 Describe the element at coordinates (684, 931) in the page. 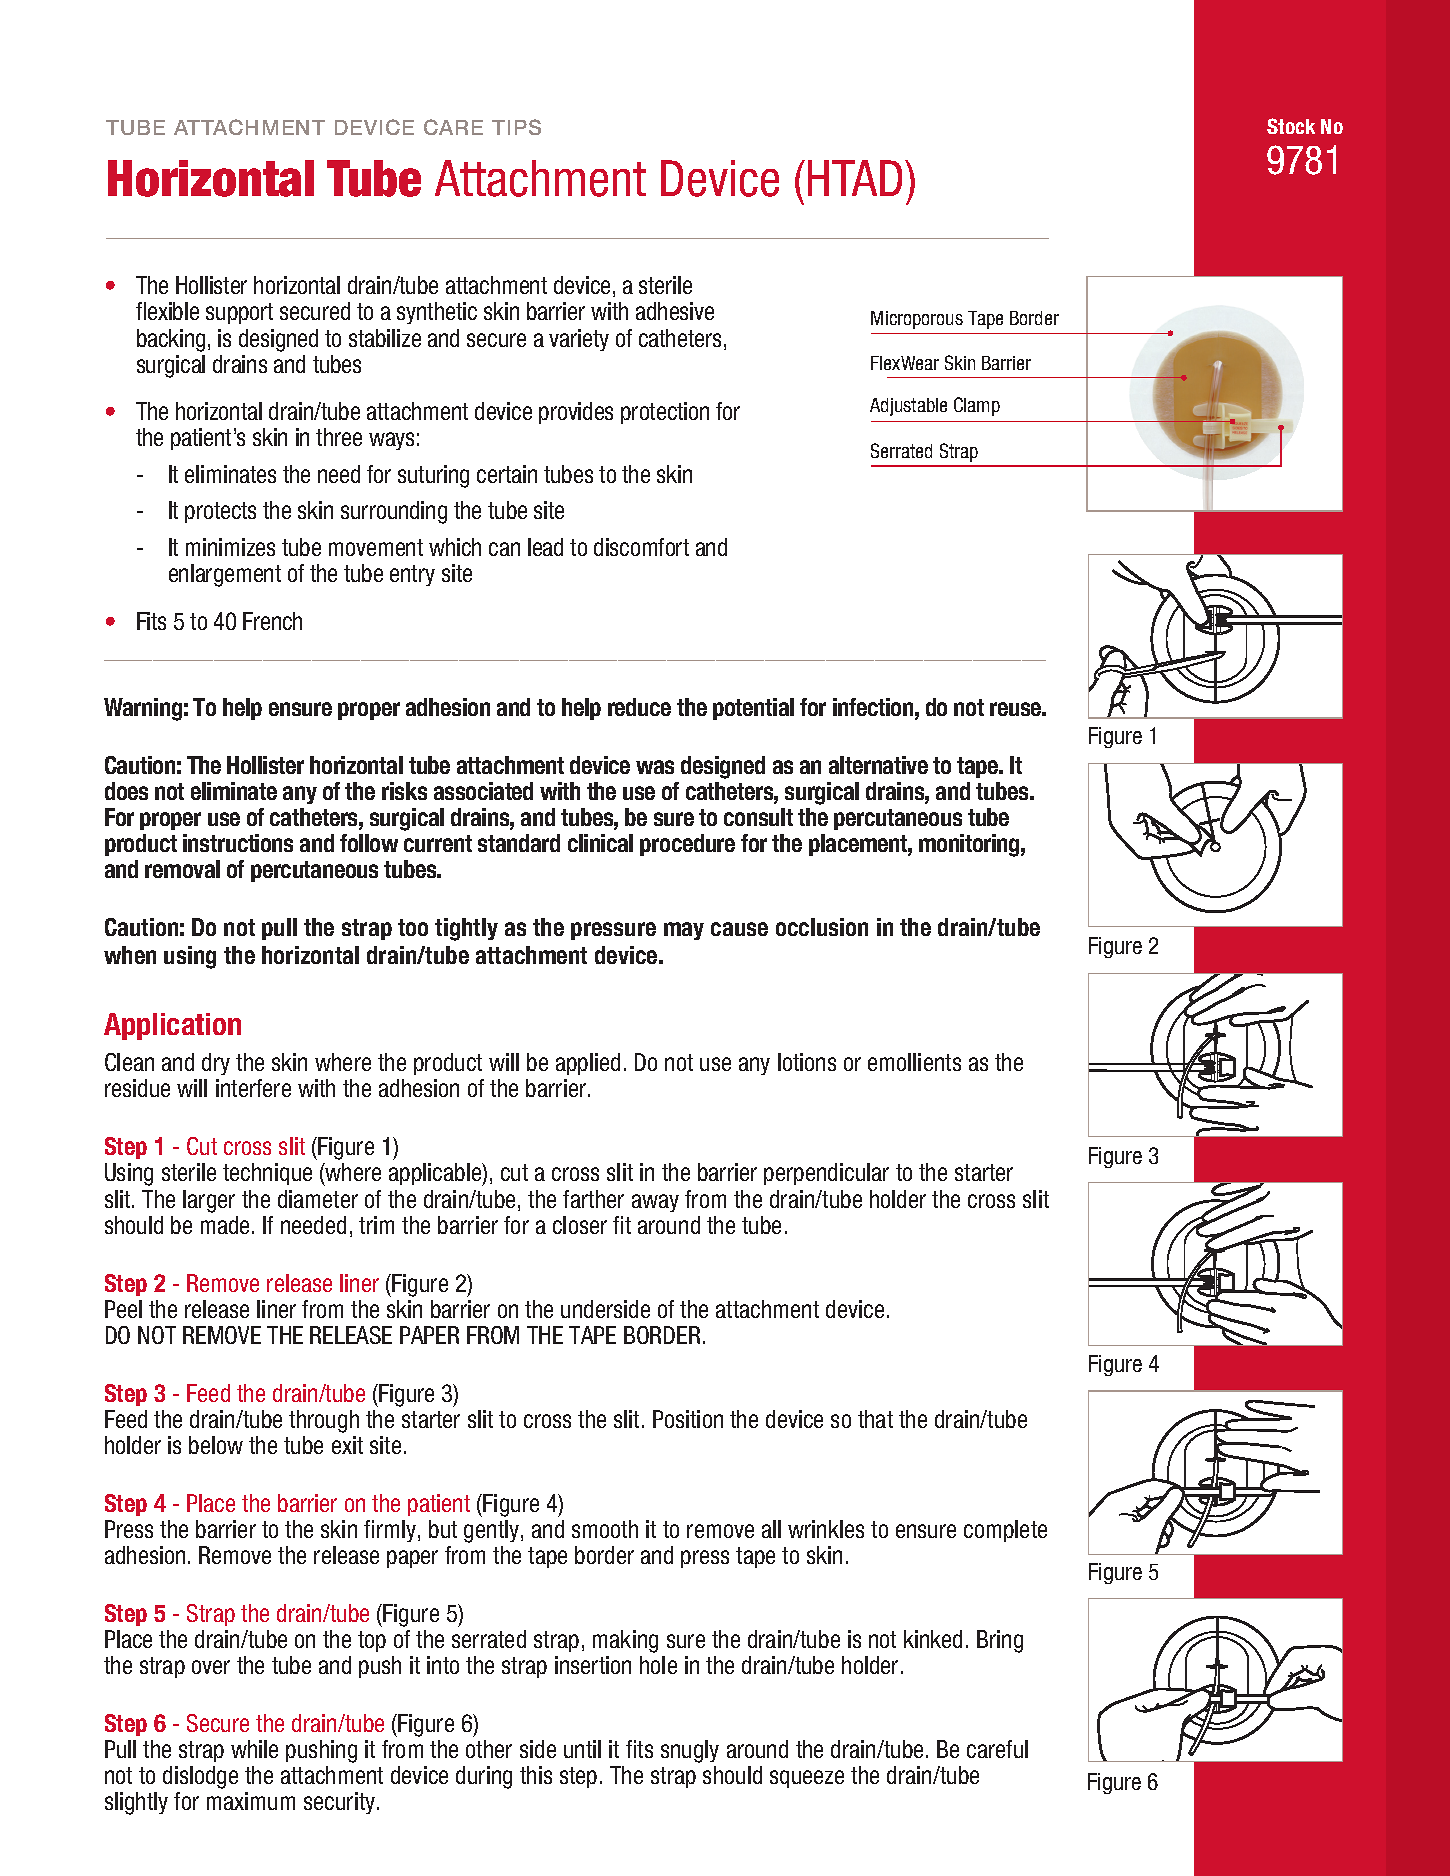

I see `may` at that location.
